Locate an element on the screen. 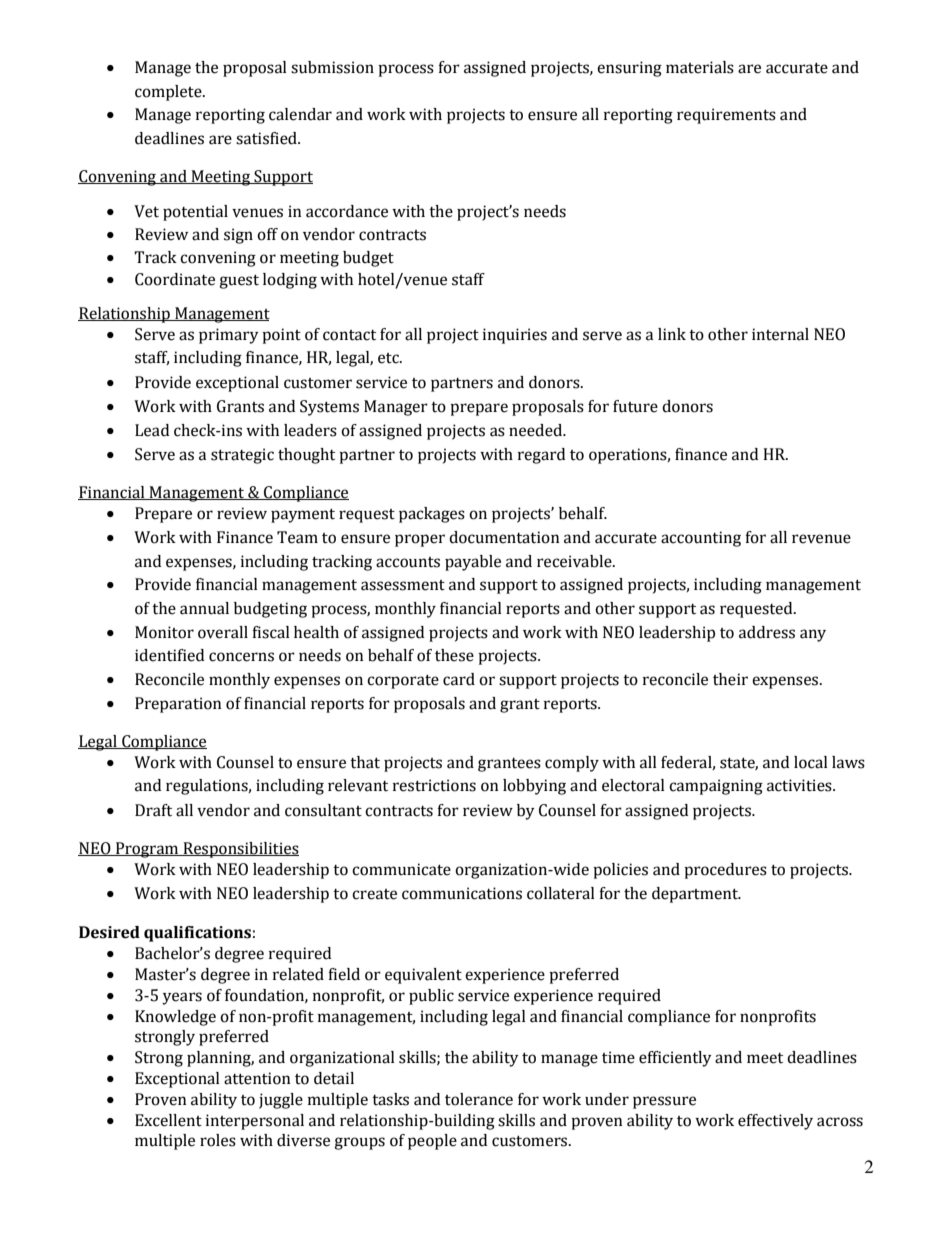 This screenshot has width=952, height=1233. tolerance is located at coordinates (479, 1099).
